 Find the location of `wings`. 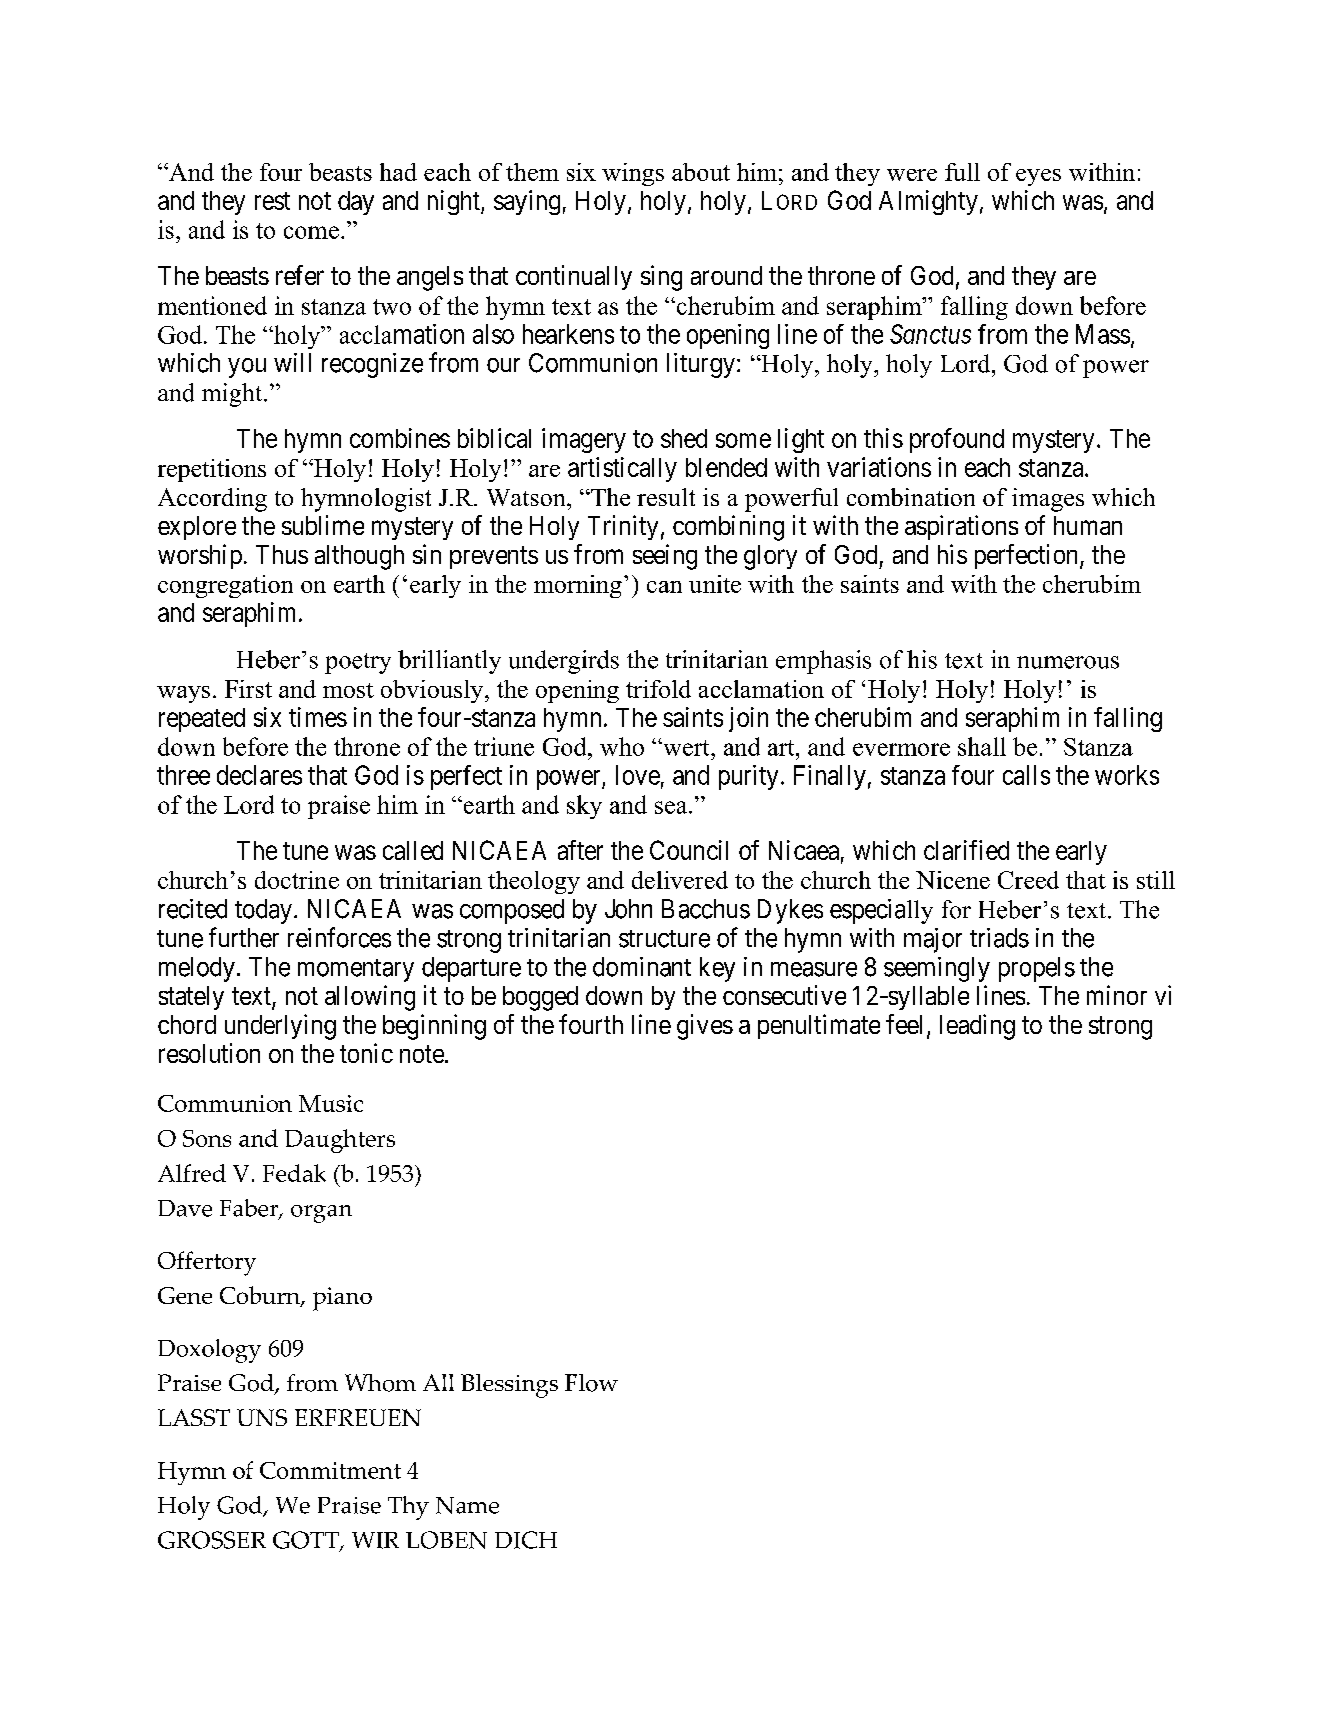

wings is located at coordinates (633, 174).
